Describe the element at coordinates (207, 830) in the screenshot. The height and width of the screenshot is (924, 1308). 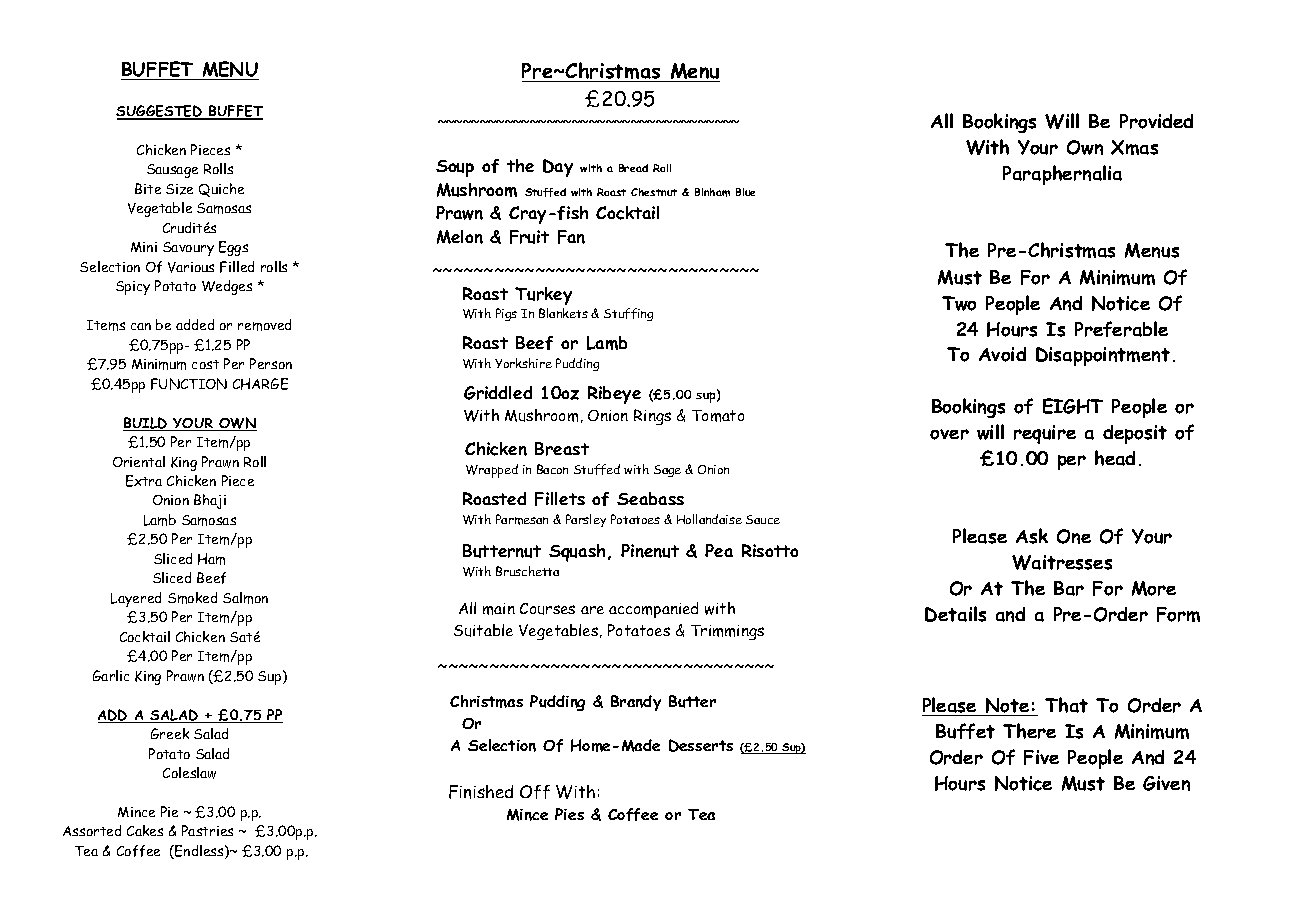
I see `Pastries` at that location.
